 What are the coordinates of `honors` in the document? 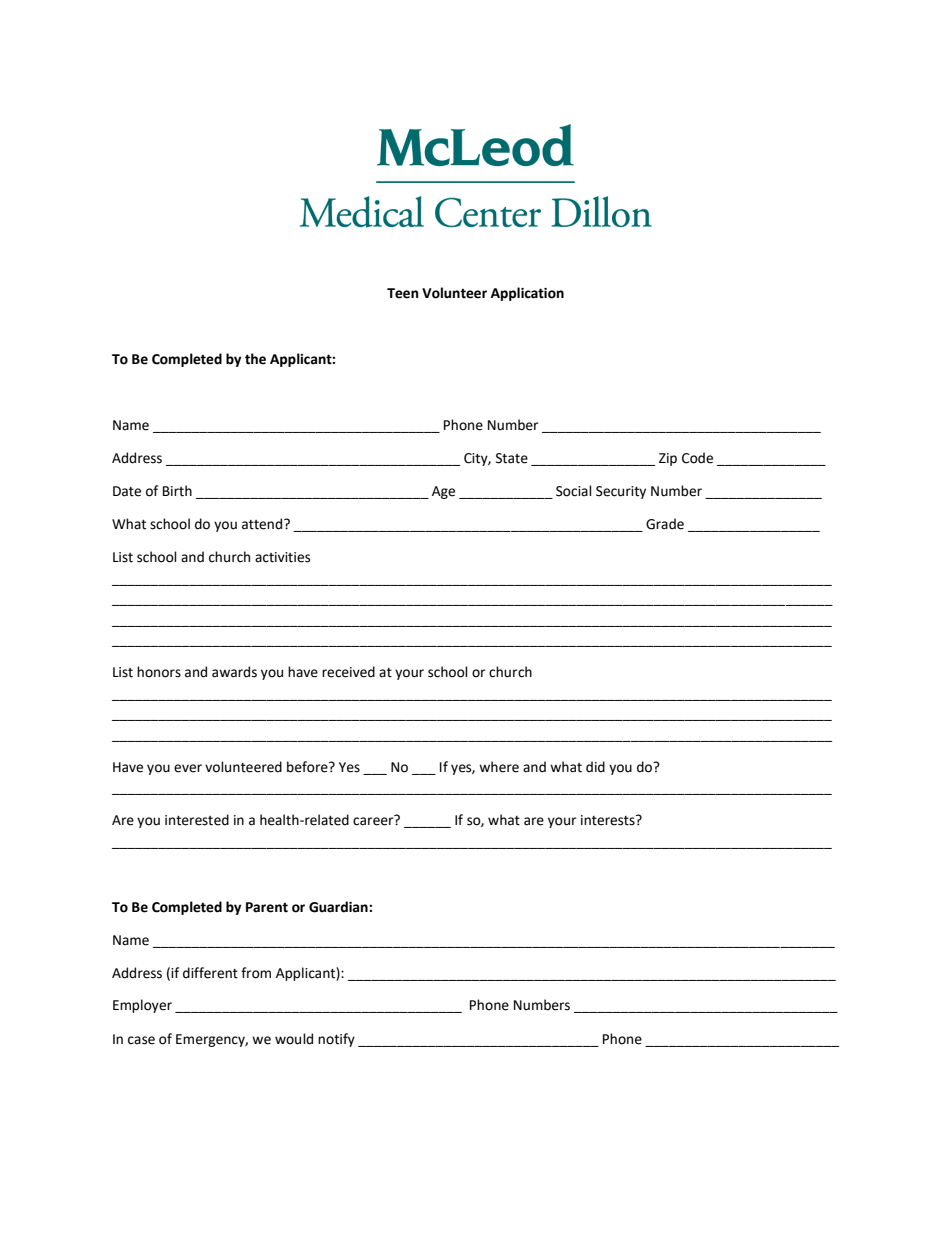 It's located at (159, 672).
